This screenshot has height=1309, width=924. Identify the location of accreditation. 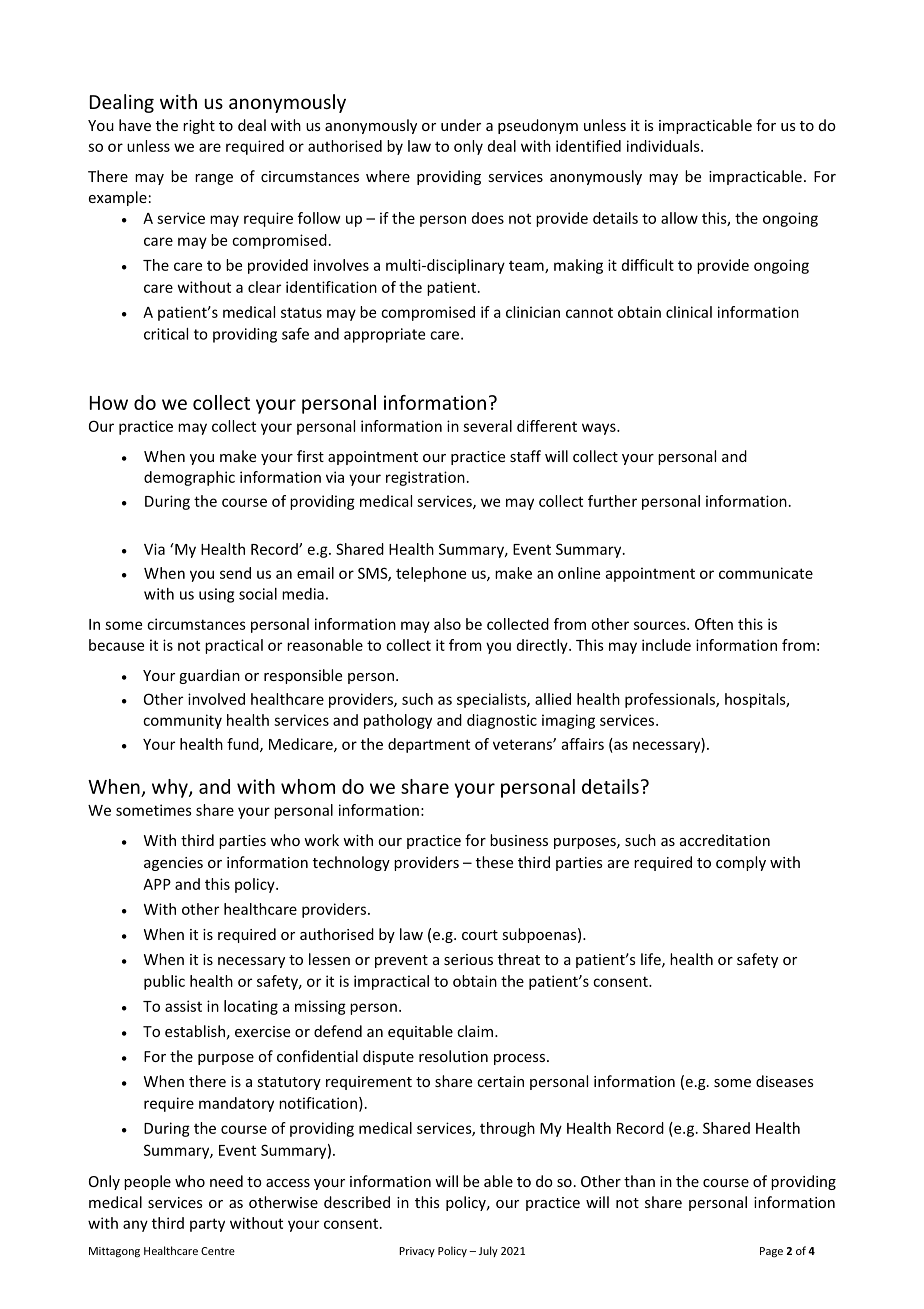
(725, 840).
